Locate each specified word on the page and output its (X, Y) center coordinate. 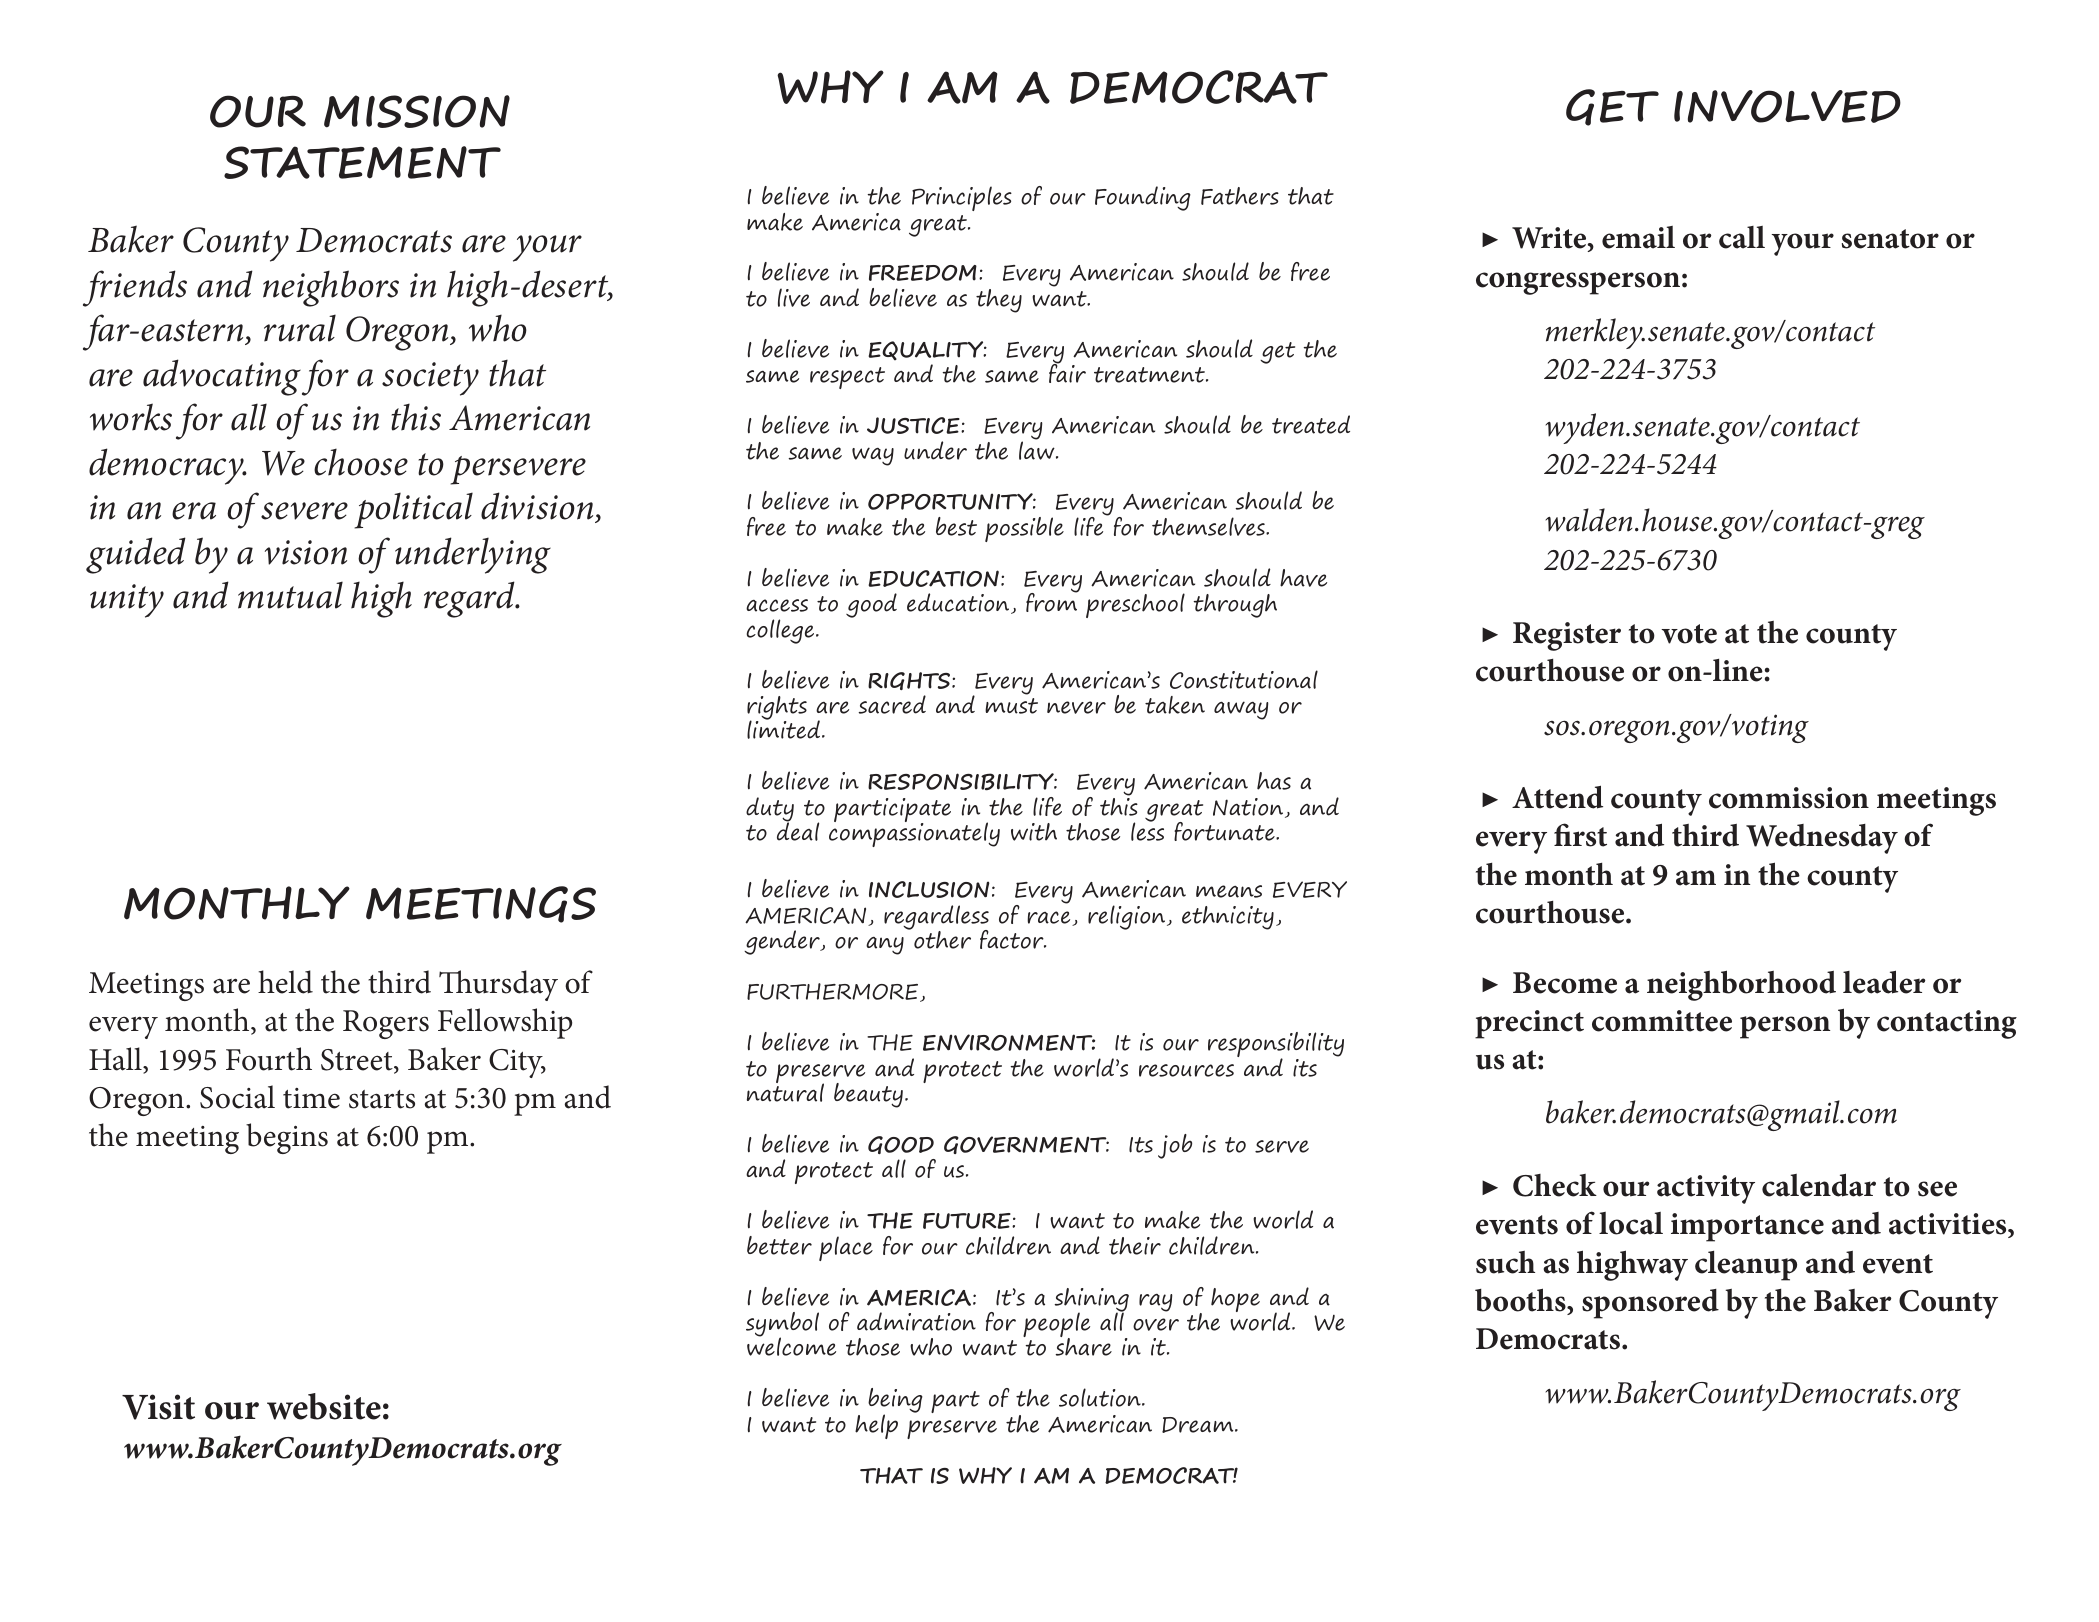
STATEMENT (362, 162)
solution (1101, 1397)
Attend (1557, 797)
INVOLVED (1787, 106)
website (324, 1406)
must (1011, 706)
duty (770, 810)
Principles (962, 198)
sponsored (1650, 1304)
